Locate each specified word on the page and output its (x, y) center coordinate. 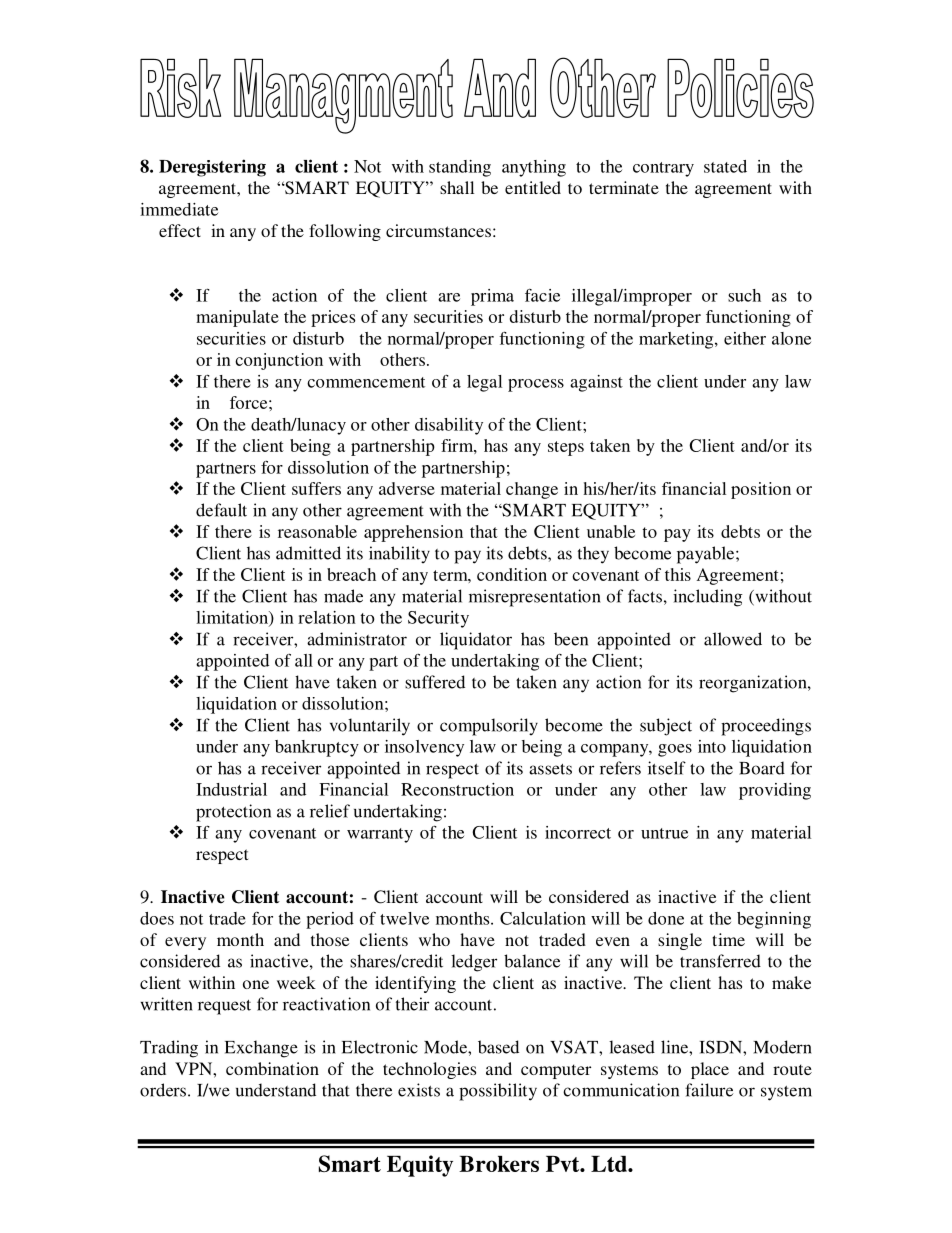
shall (457, 187)
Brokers (499, 1164)
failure (709, 1090)
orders (164, 1090)
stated (725, 166)
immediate (179, 209)
